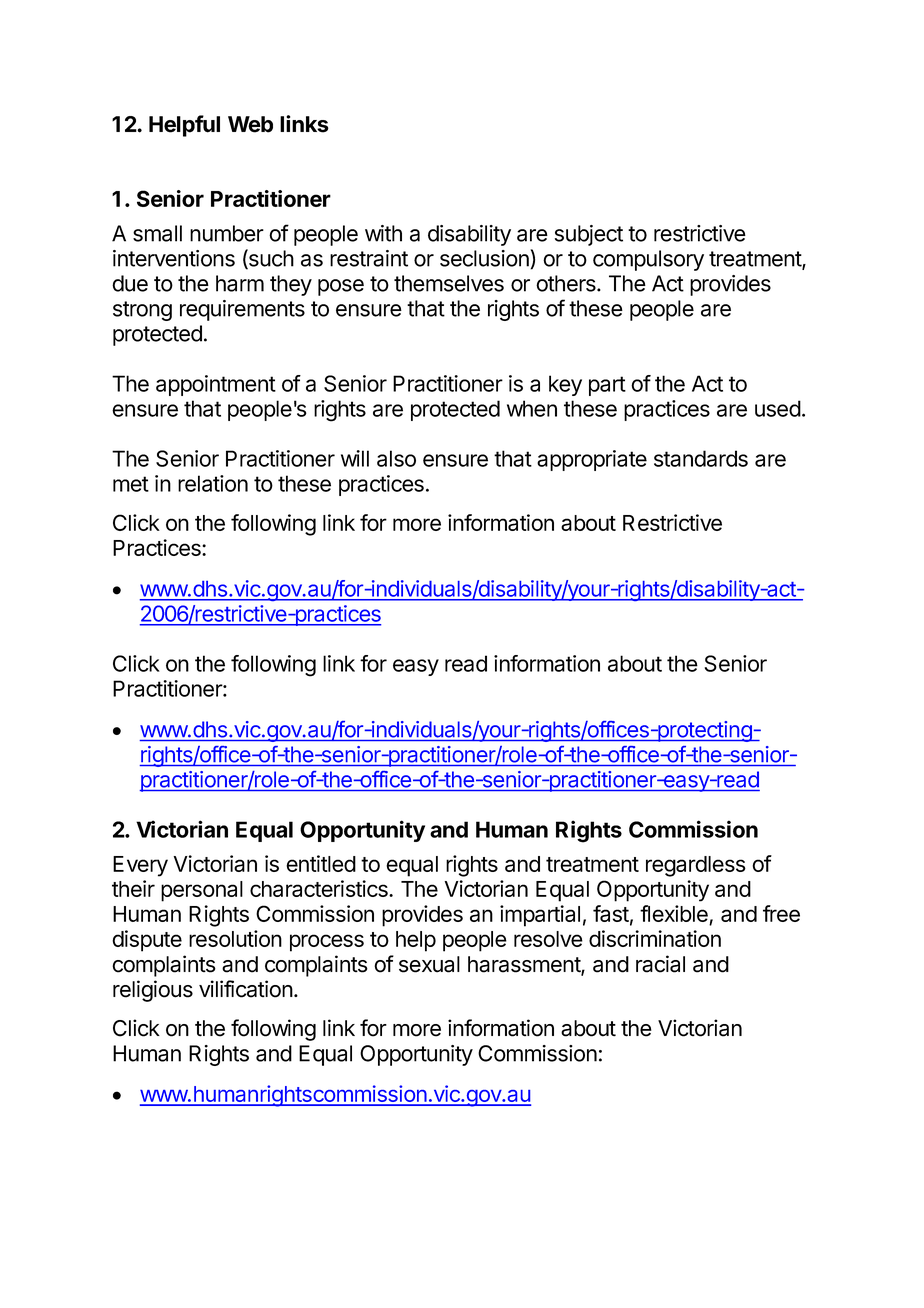 This screenshot has height=1308, width=924. What do you see at coordinates (589, 235) in the screenshot?
I see `subject` at bounding box center [589, 235].
